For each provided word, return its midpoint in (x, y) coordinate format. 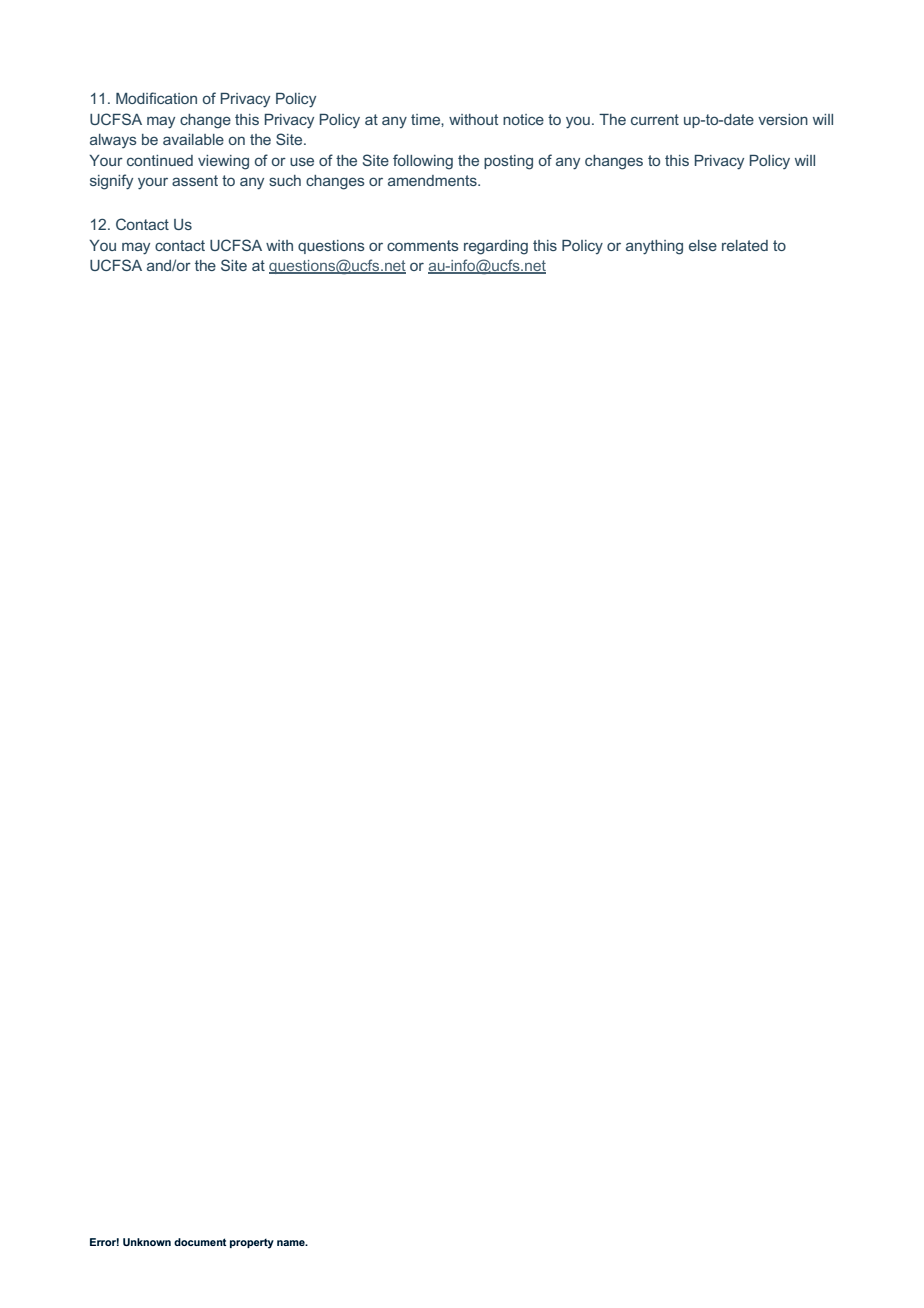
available (193, 139)
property (252, 1243)
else (703, 245)
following (423, 162)
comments (423, 245)
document (200, 1242)
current (655, 119)
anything (654, 247)
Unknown (147, 1242)
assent (195, 180)
